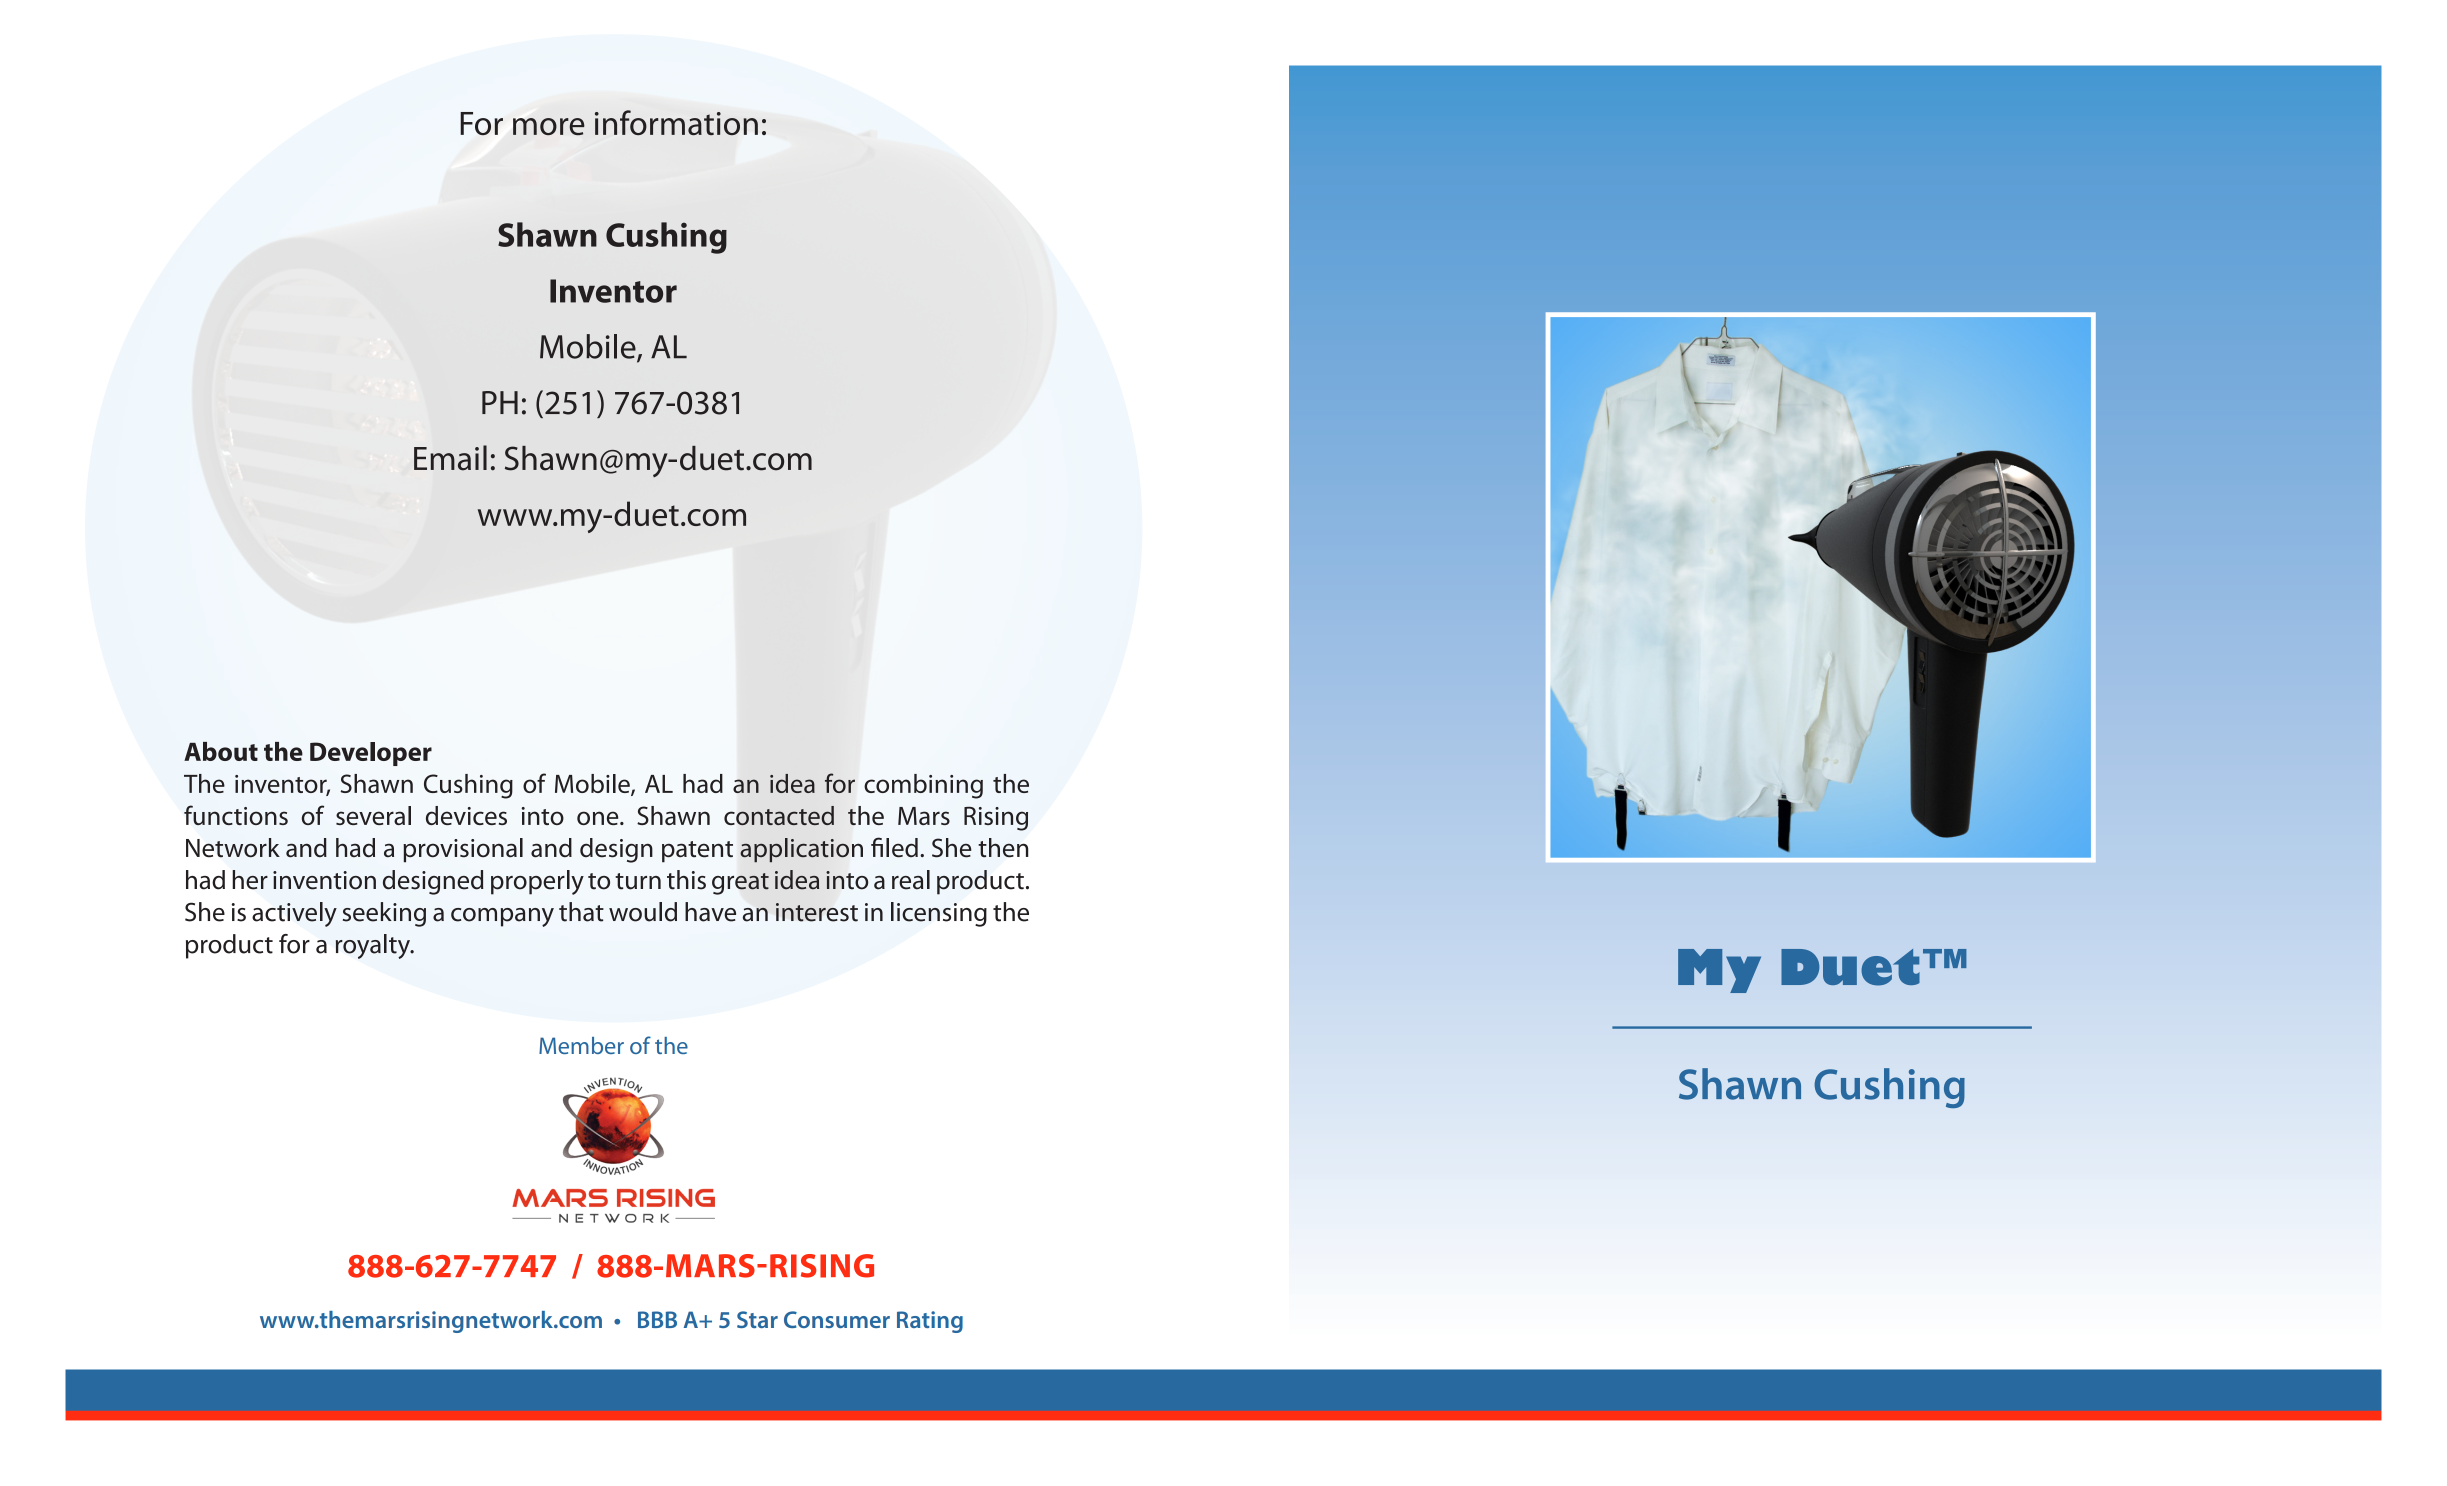 This screenshot has width=2447, height=1486. What do you see at coordinates (581, 1045) in the screenshot?
I see `Member` at bounding box center [581, 1045].
